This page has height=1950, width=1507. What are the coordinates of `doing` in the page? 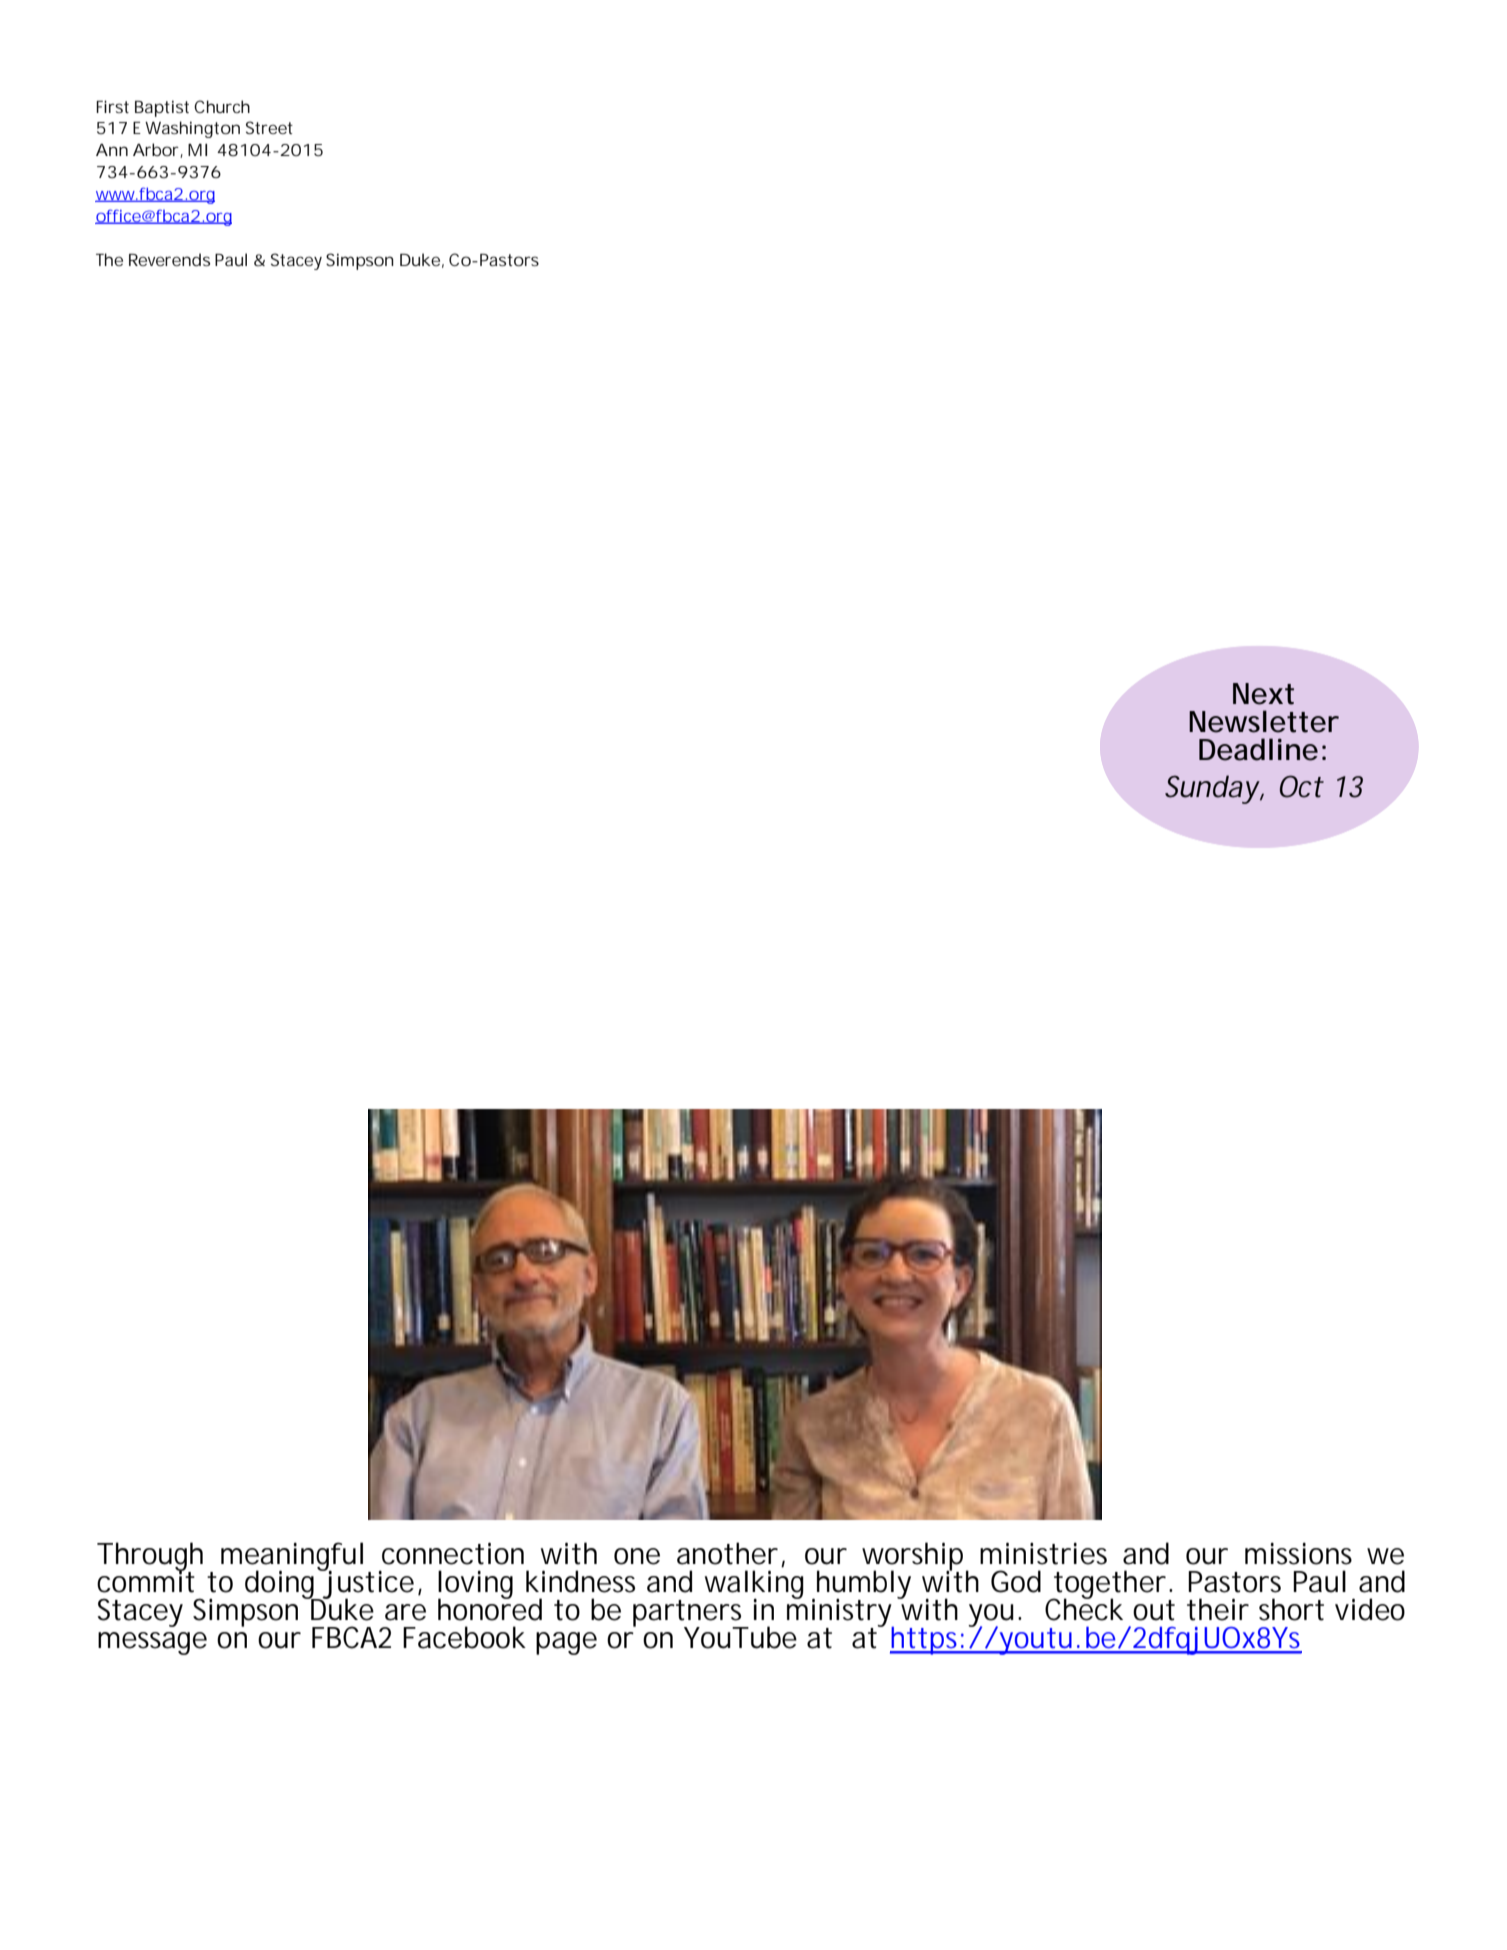 It's located at (282, 1584).
